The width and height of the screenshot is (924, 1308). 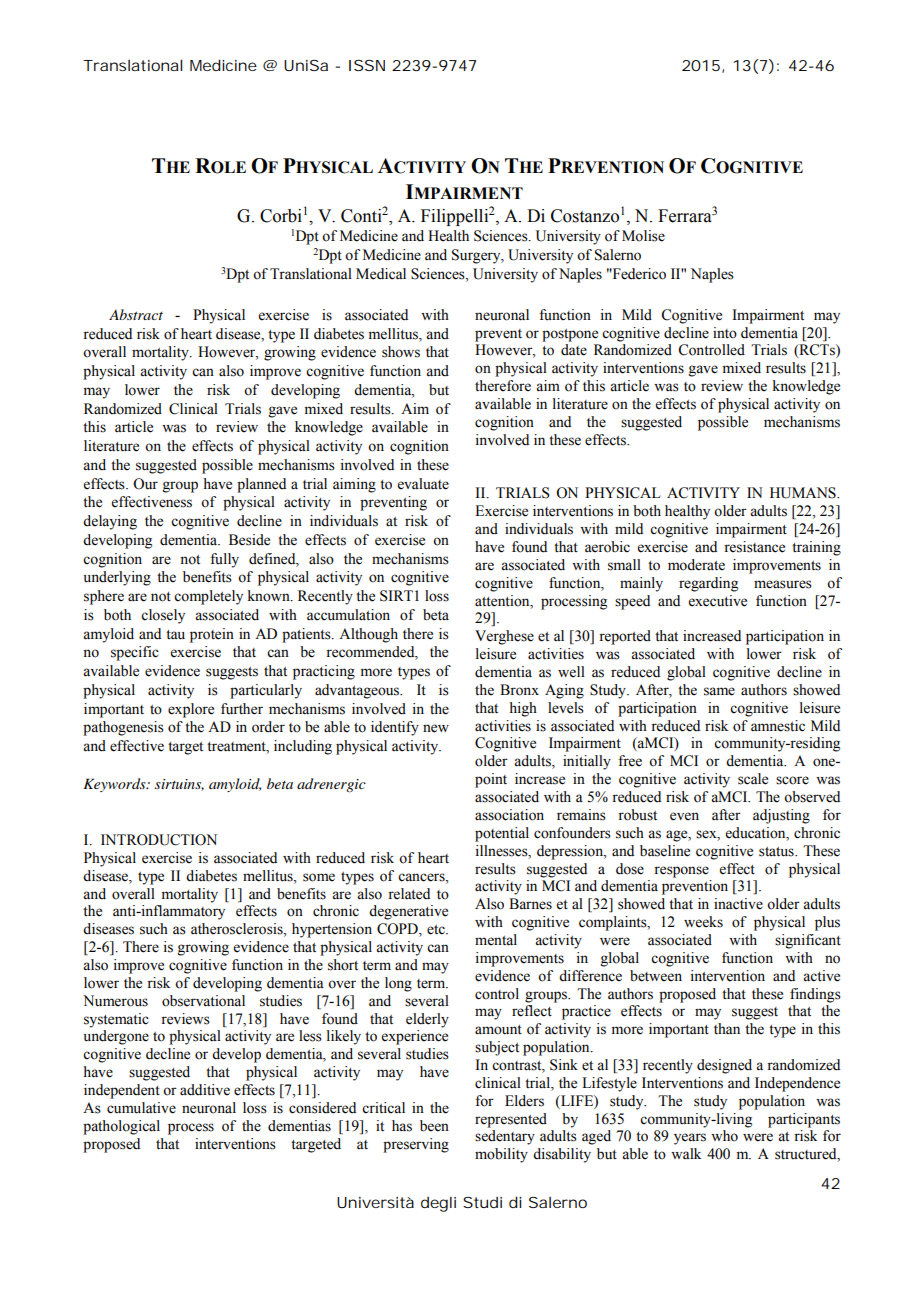 I want to click on Medical, so click(x=381, y=274).
